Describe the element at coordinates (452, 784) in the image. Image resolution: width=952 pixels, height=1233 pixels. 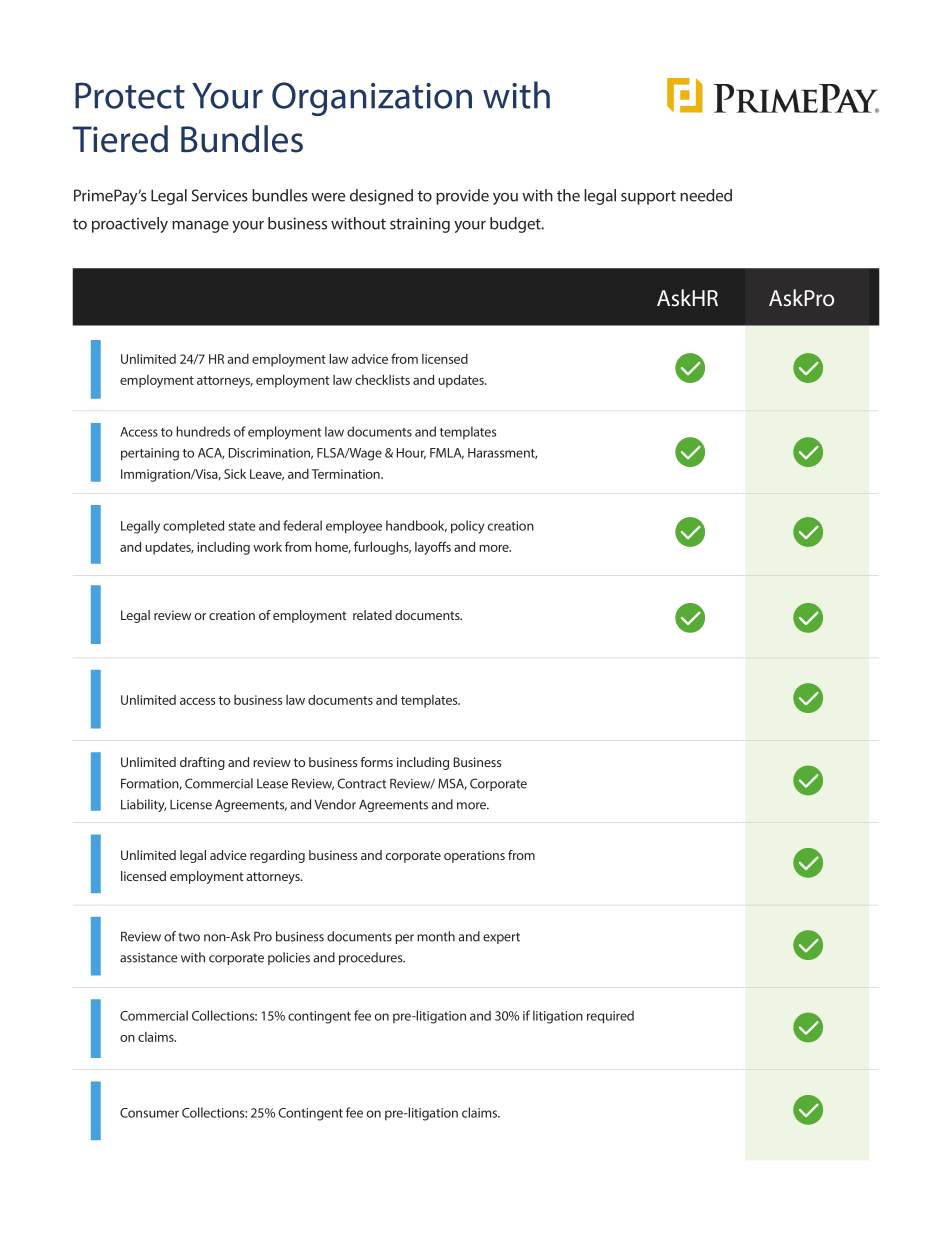
I see `MSA` at that location.
